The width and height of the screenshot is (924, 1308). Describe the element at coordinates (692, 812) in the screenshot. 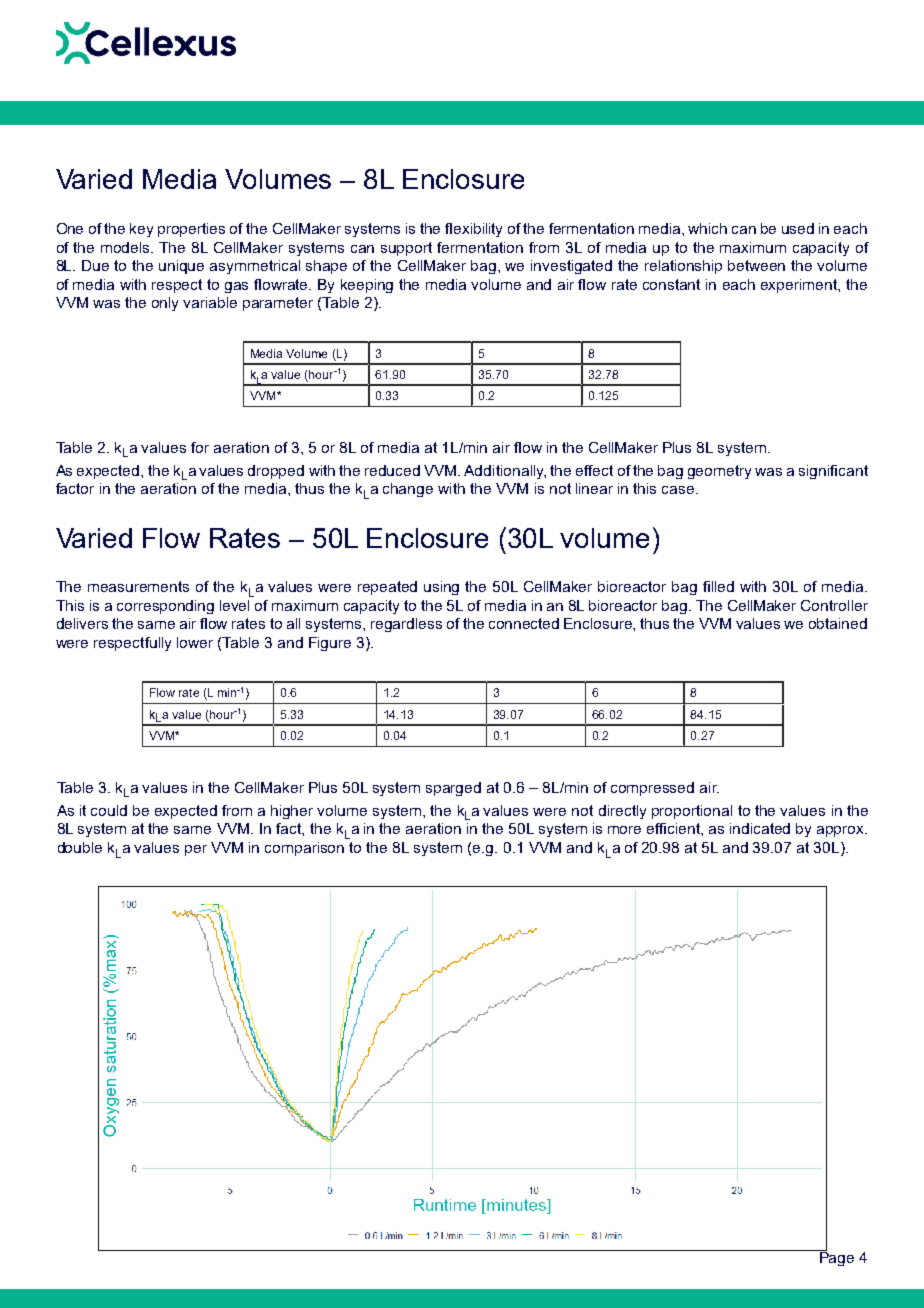

I see `proportional` at that location.
